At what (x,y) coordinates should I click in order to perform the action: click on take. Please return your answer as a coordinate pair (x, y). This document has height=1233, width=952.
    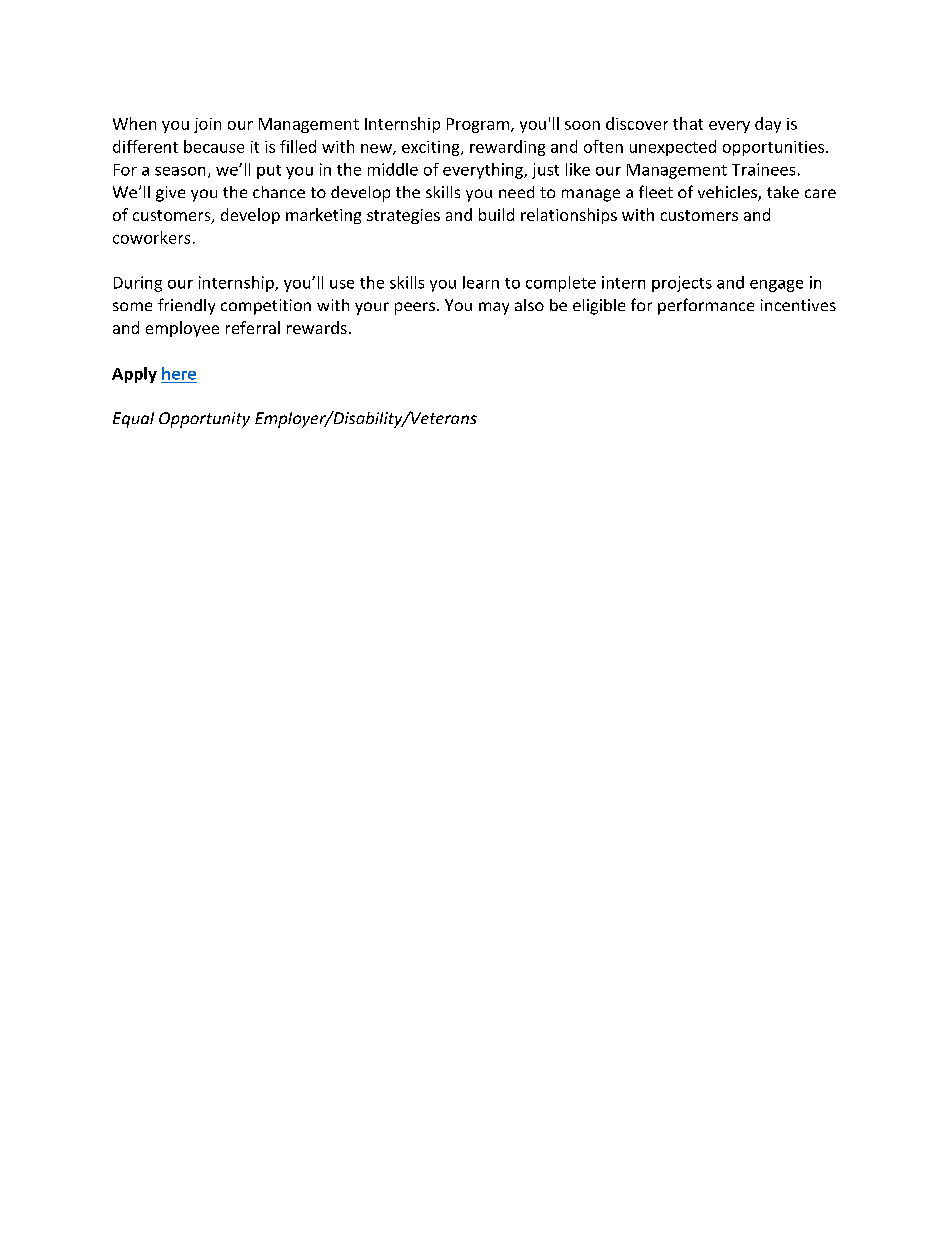
    Looking at the image, I should click on (783, 192).
